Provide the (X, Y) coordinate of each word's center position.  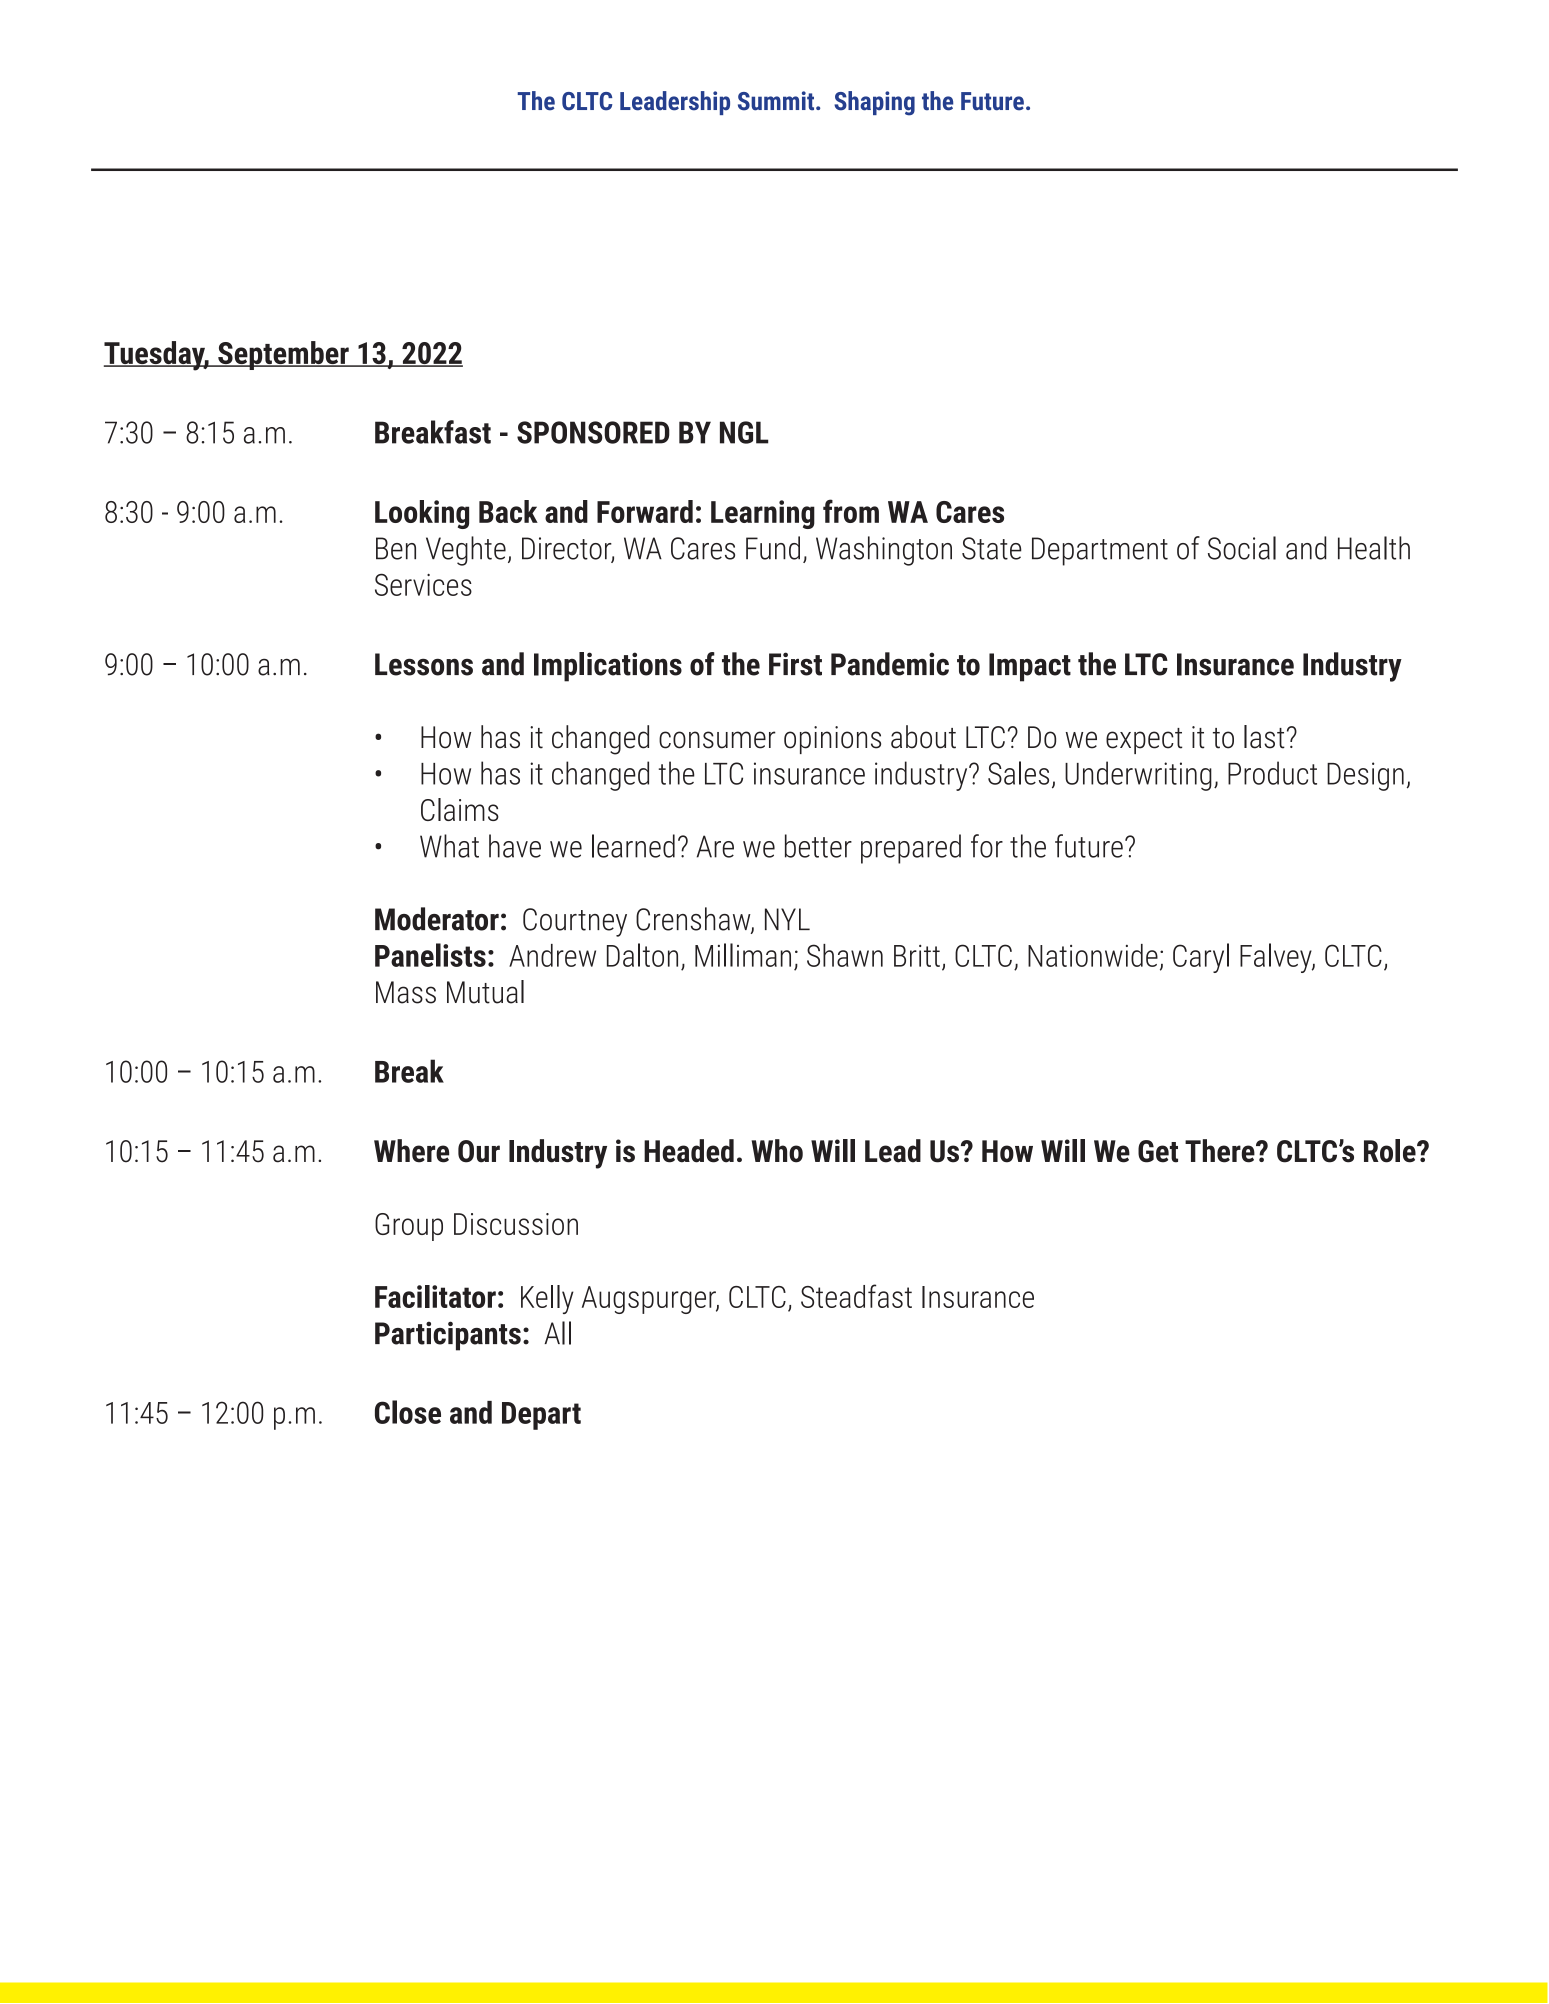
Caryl (1201, 958)
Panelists (430, 955)
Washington (884, 551)
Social (1242, 548)
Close (408, 1412)
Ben (396, 548)
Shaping (874, 103)
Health (1374, 548)
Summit (777, 101)
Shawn (845, 955)
